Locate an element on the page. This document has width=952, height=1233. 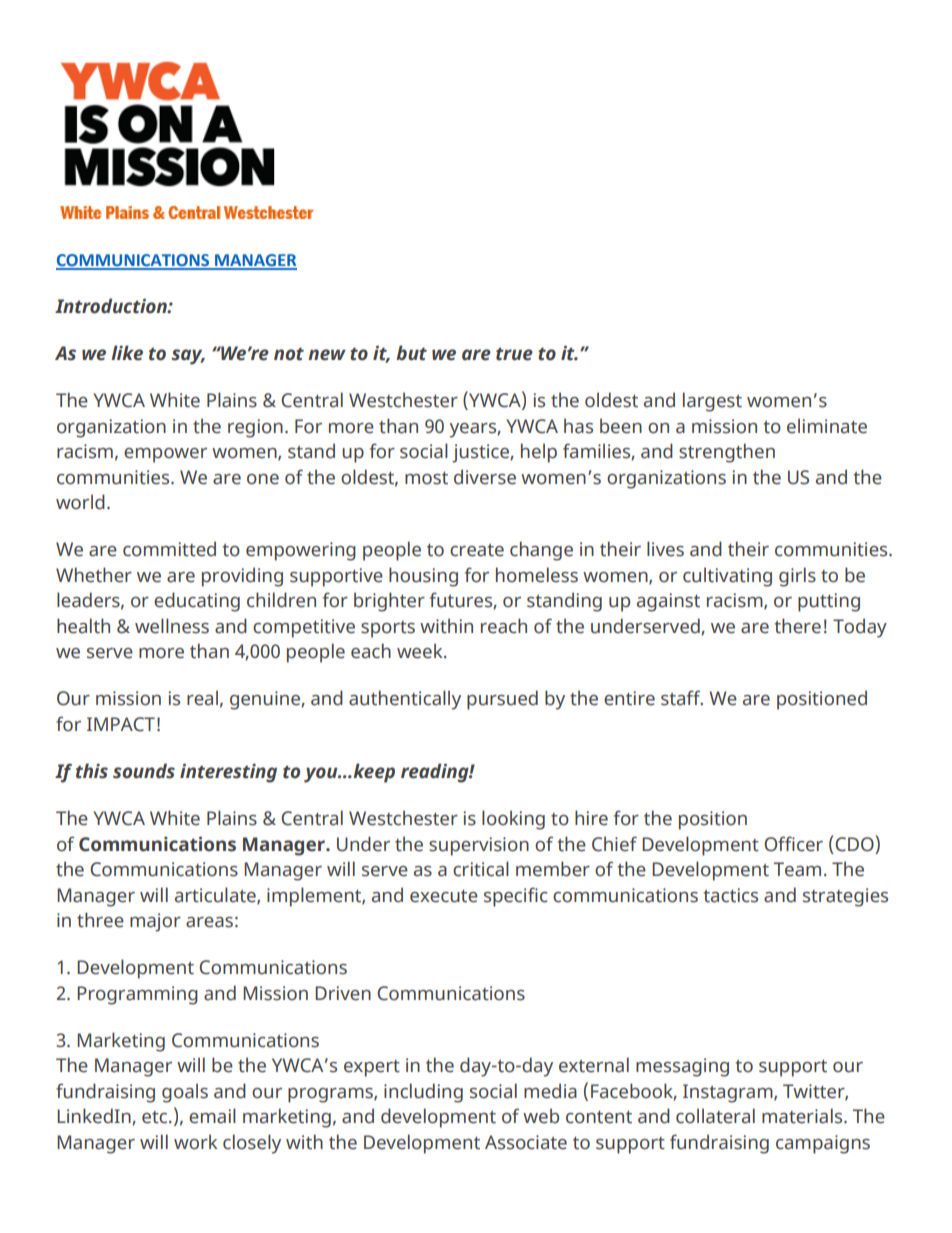
there is located at coordinates (798, 626).
